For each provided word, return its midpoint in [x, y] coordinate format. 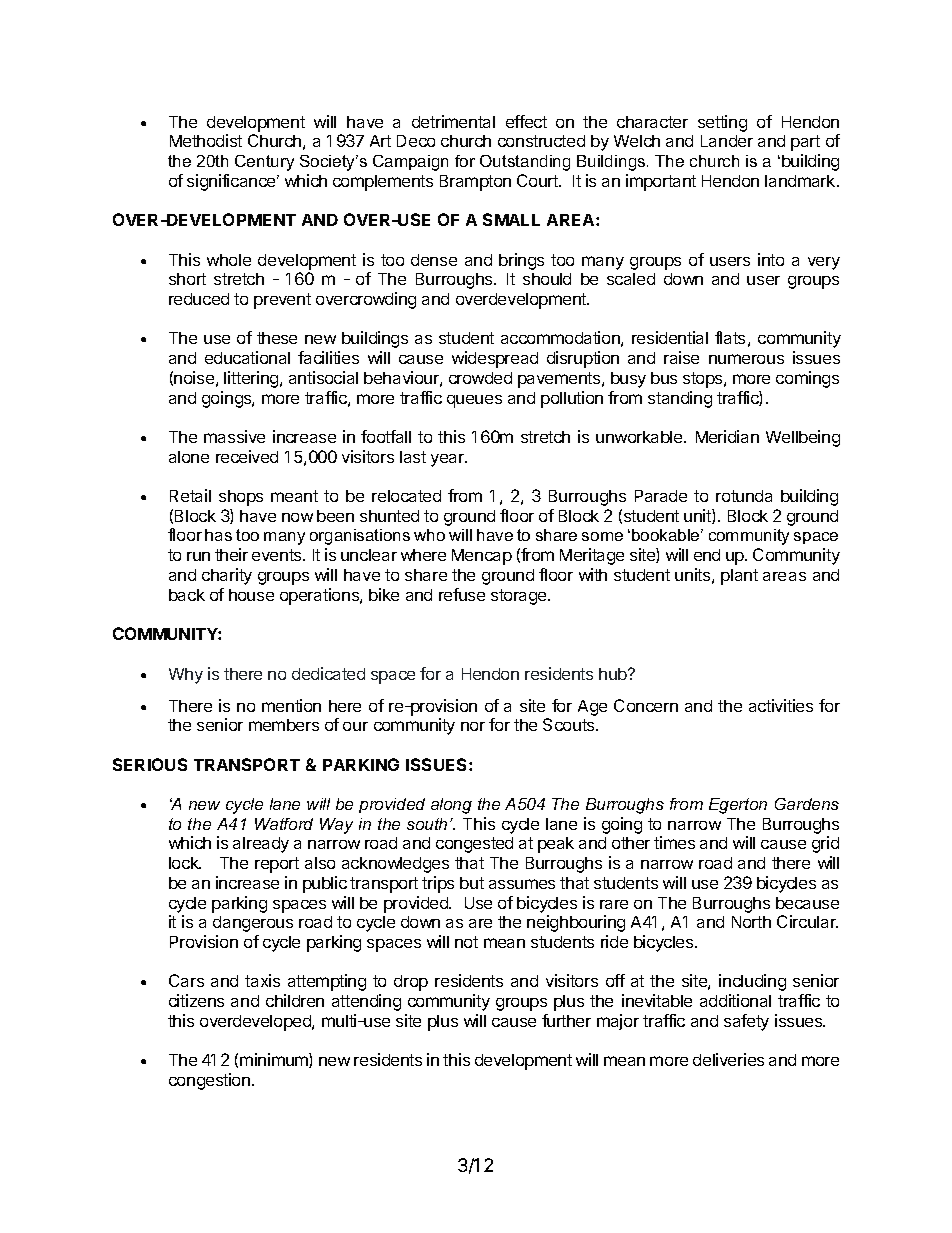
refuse [462, 594]
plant [739, 577]
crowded [480, 378]
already [261, 845]
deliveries [728, 1059]
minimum [275, 1060]
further [566, 1020]
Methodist [206, 140]
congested [474, 845]
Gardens [807, 804]
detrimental [453, 121]
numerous [746, 359]
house [251, 595]
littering [252, 379]
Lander [727, 141]
